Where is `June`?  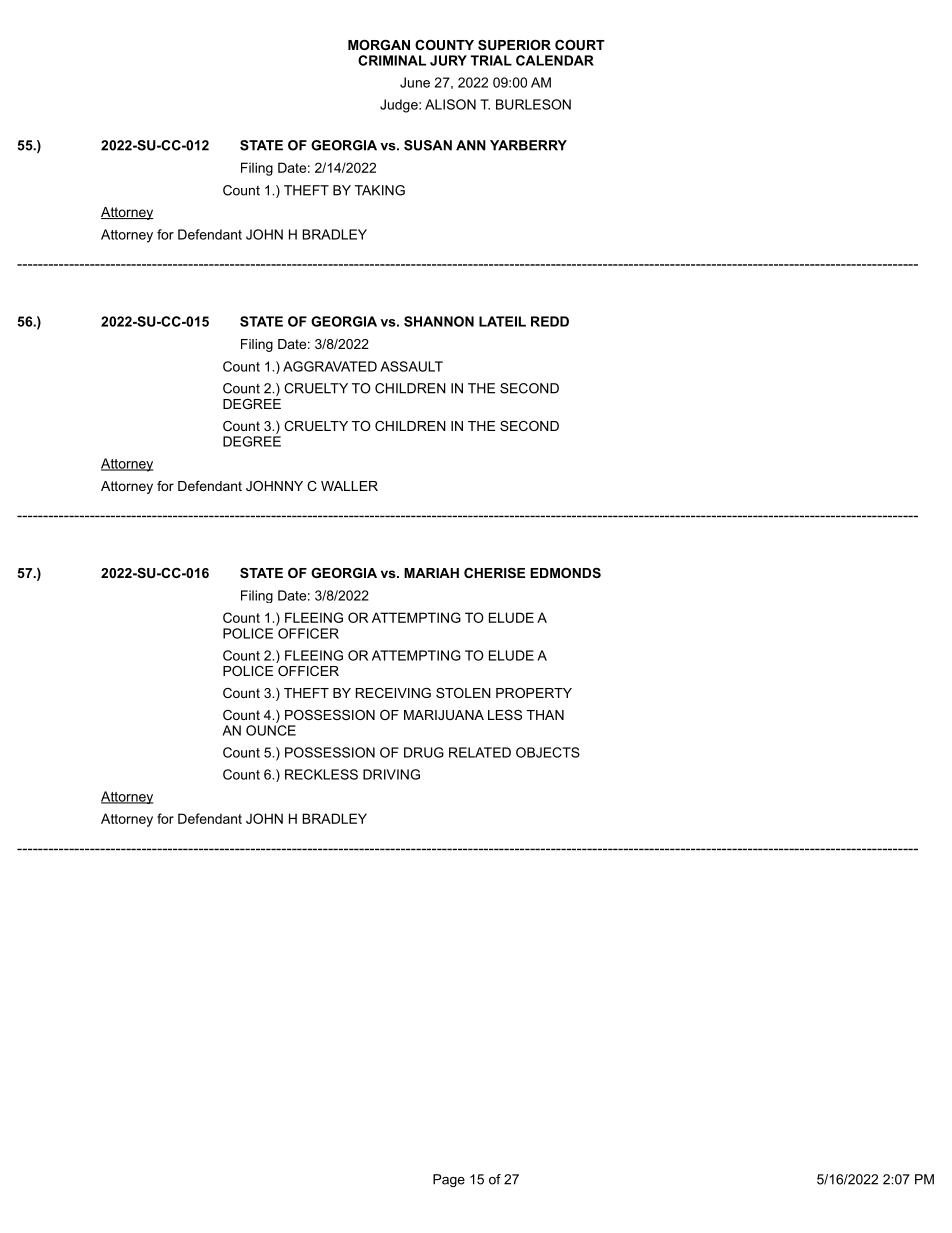 June is located at coordinates (415, 82).
